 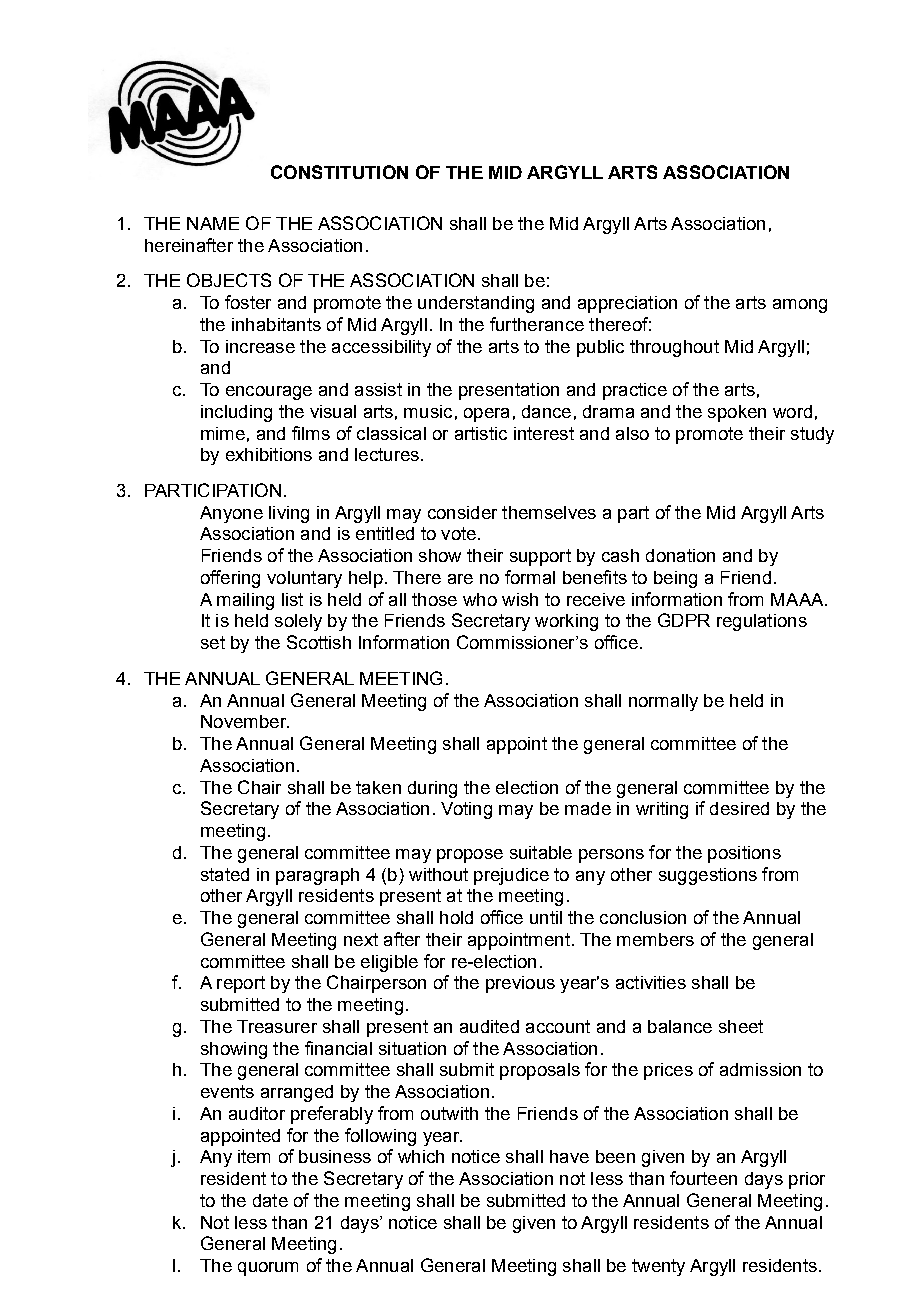 What do you see at coordinates (466, 810) in the screenshot?
I see `Voting` at bounding box center [466, 810].
